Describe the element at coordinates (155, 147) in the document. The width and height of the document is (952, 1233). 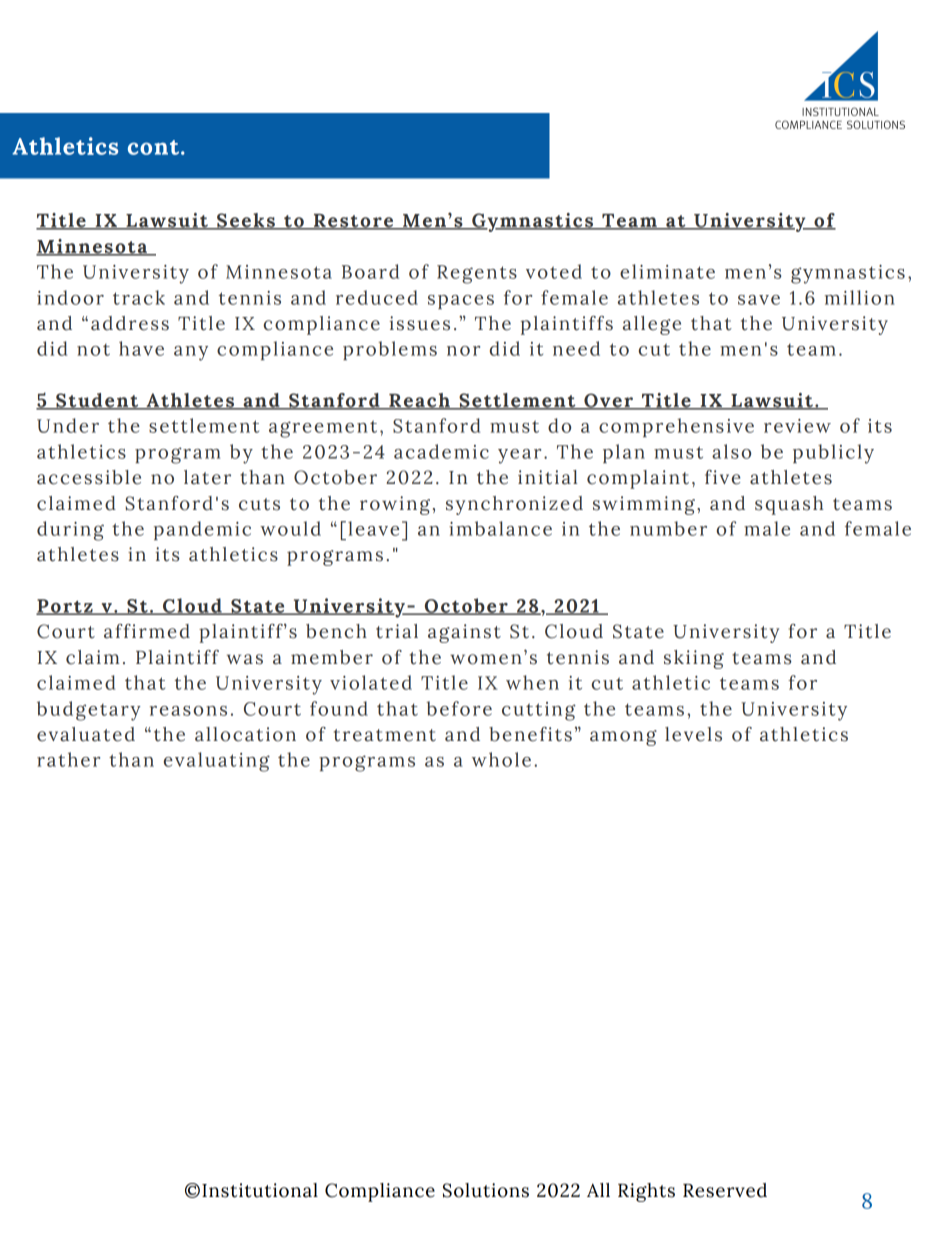
I see `cont` at that location.
